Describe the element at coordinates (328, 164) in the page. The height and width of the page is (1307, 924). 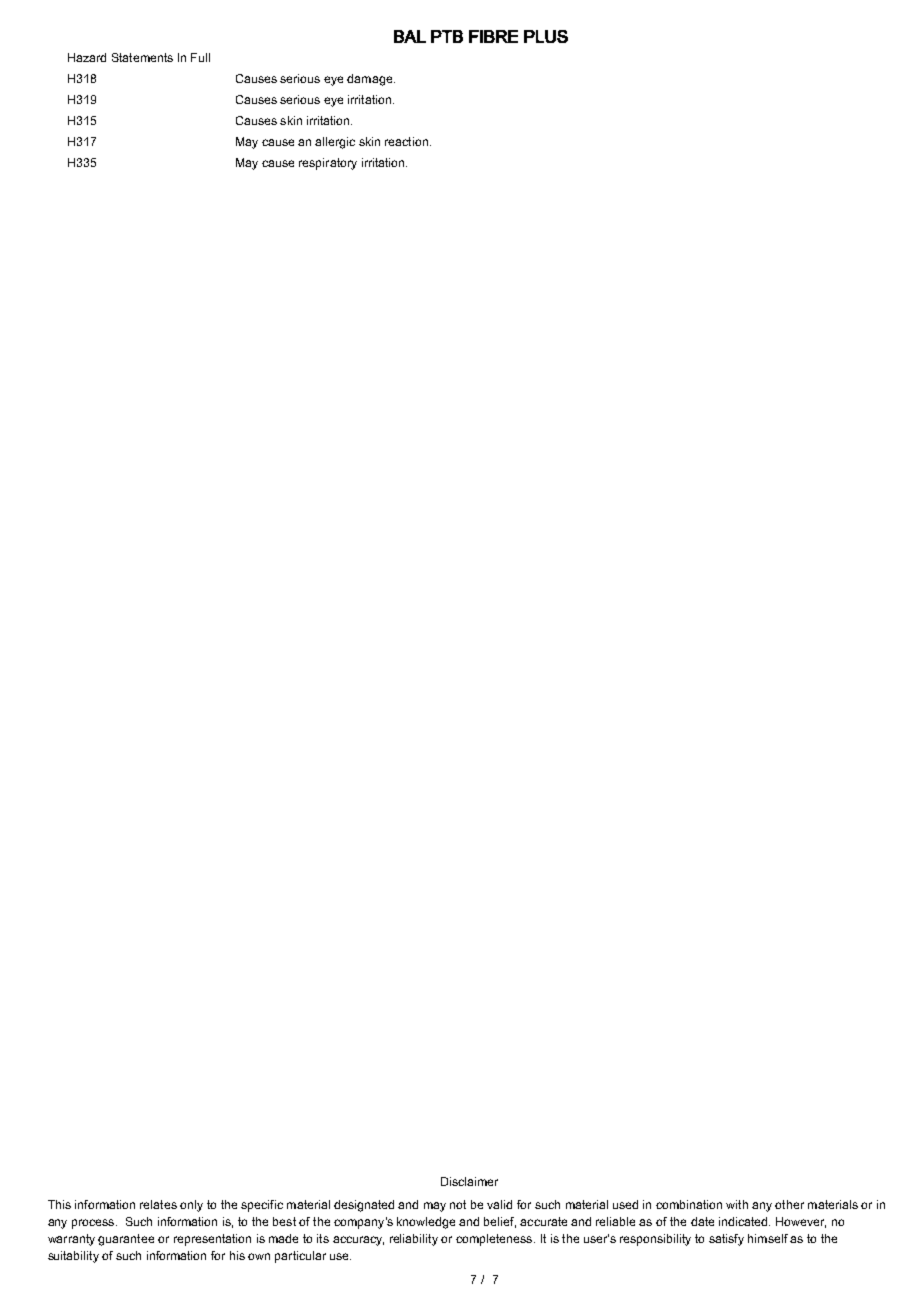
I see `respiratory` at that location.
